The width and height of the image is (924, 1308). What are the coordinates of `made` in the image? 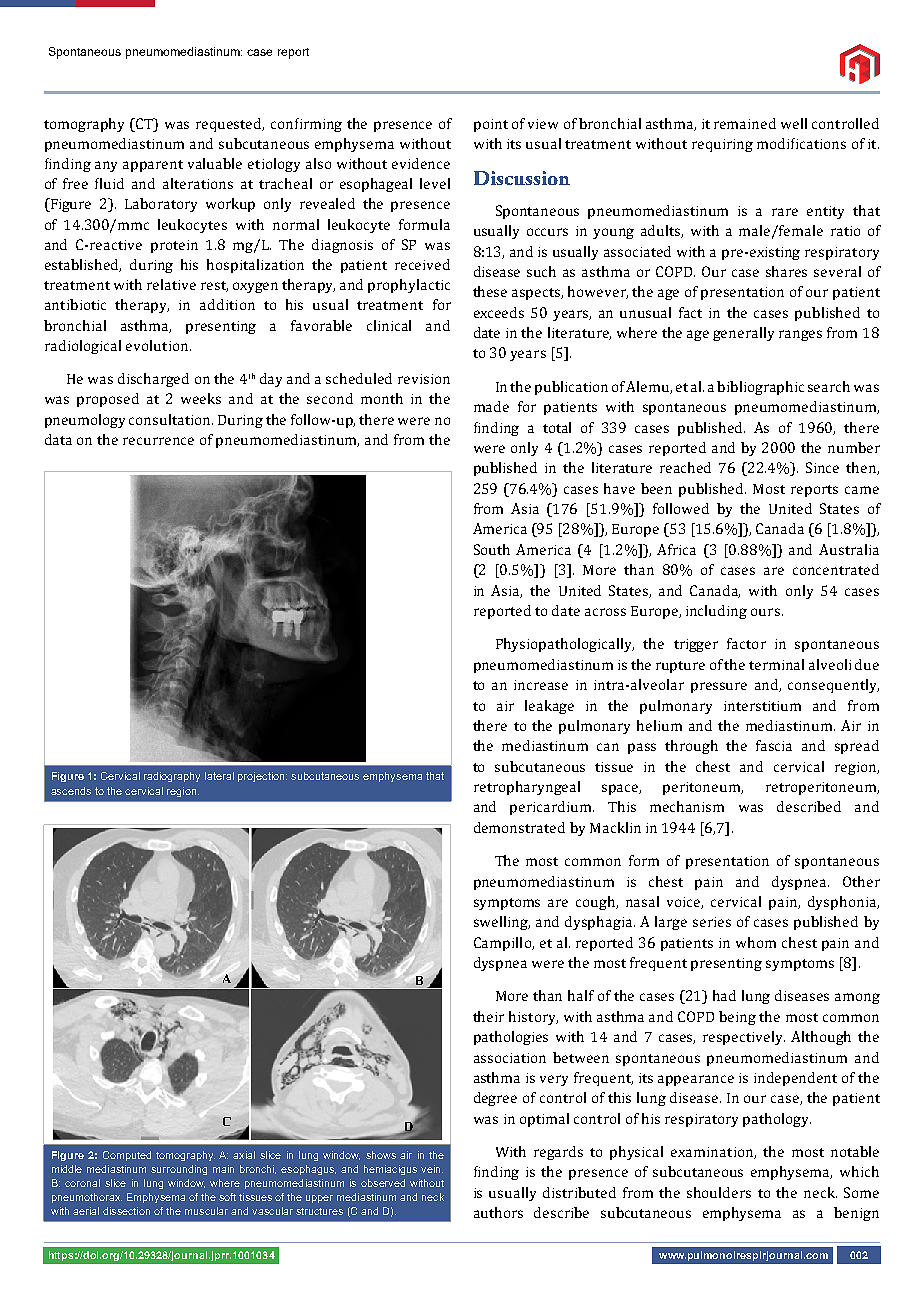 It's located at (491, 406).
